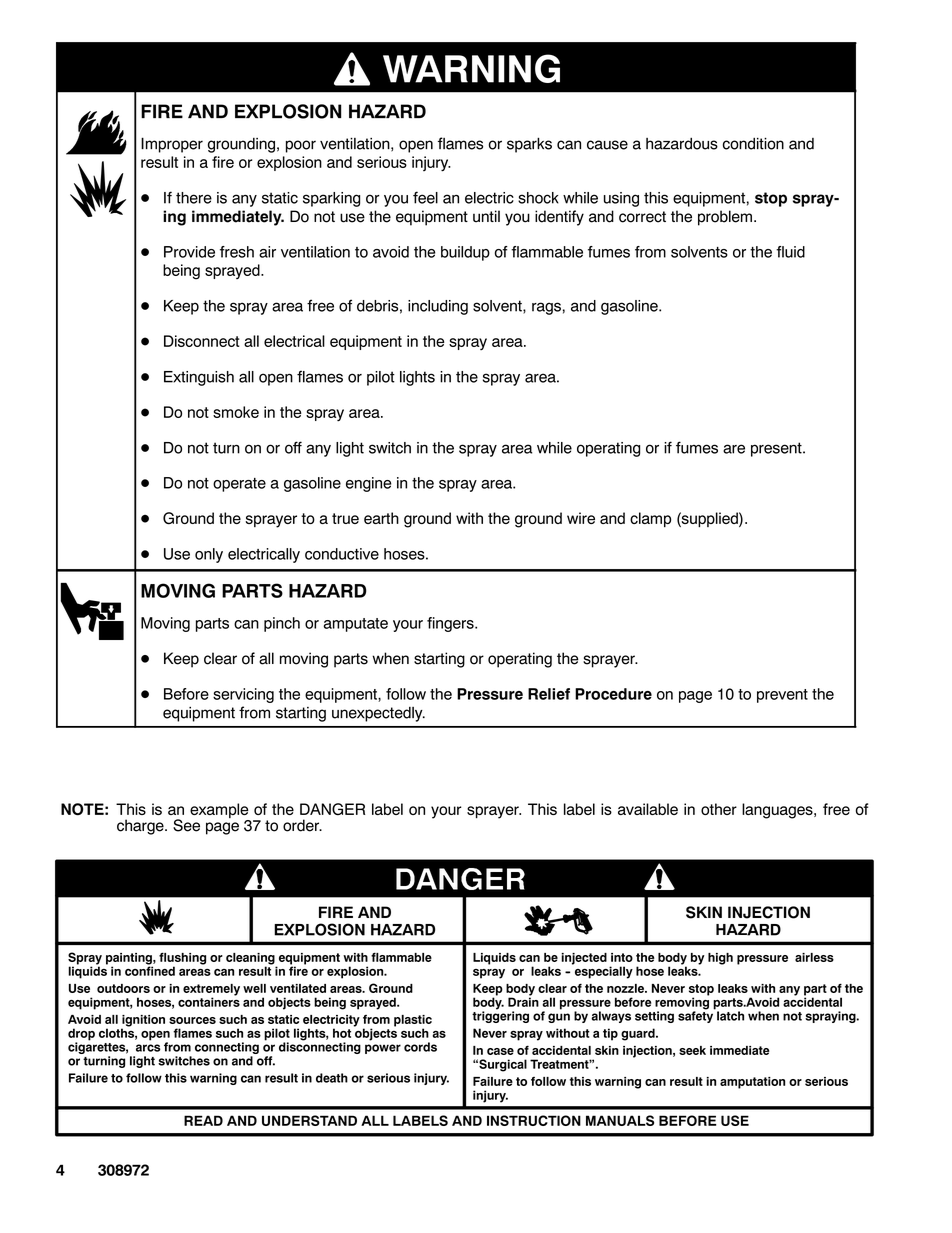 The image size is (952, 1233). What do you see at coordinates (172, 145) in the screenshot?
I see `Improper` at bounding box center [172, 145].
